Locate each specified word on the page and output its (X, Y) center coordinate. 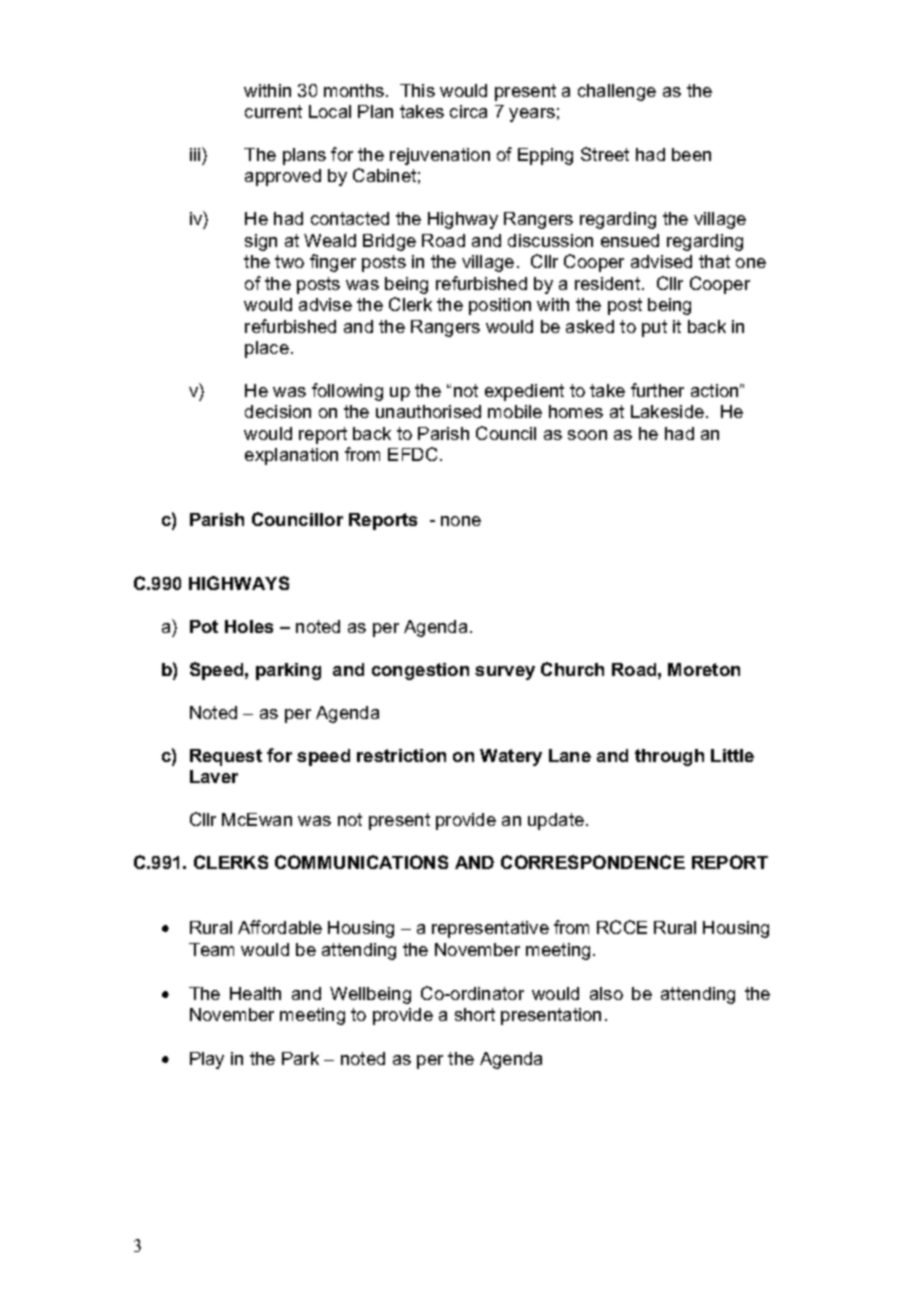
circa (468, 111)
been (691, 154)
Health (255, 993)
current (273, 111)
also (606, 993)
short (475, 1014)
